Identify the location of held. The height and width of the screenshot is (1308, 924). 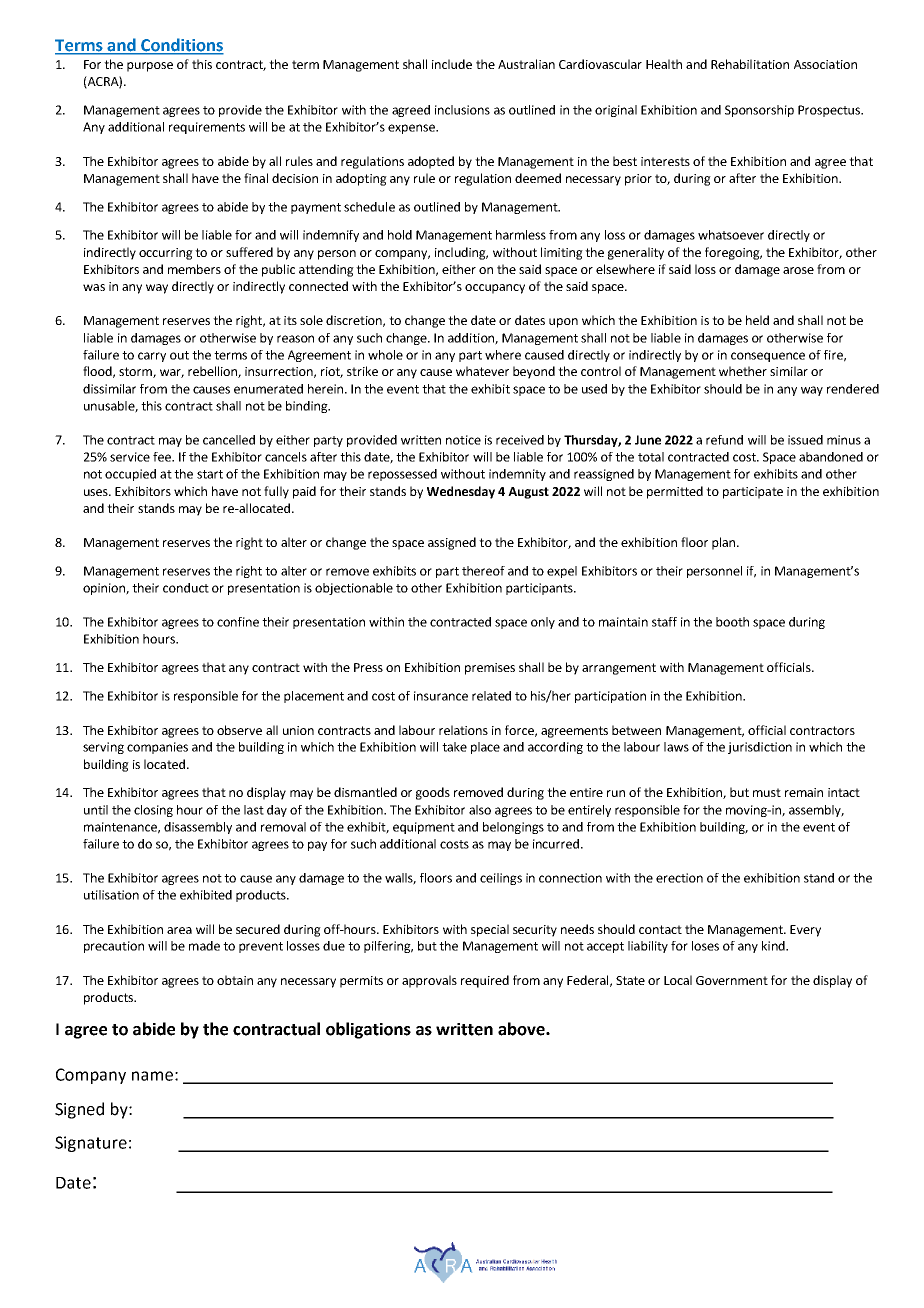
(757, 320).
